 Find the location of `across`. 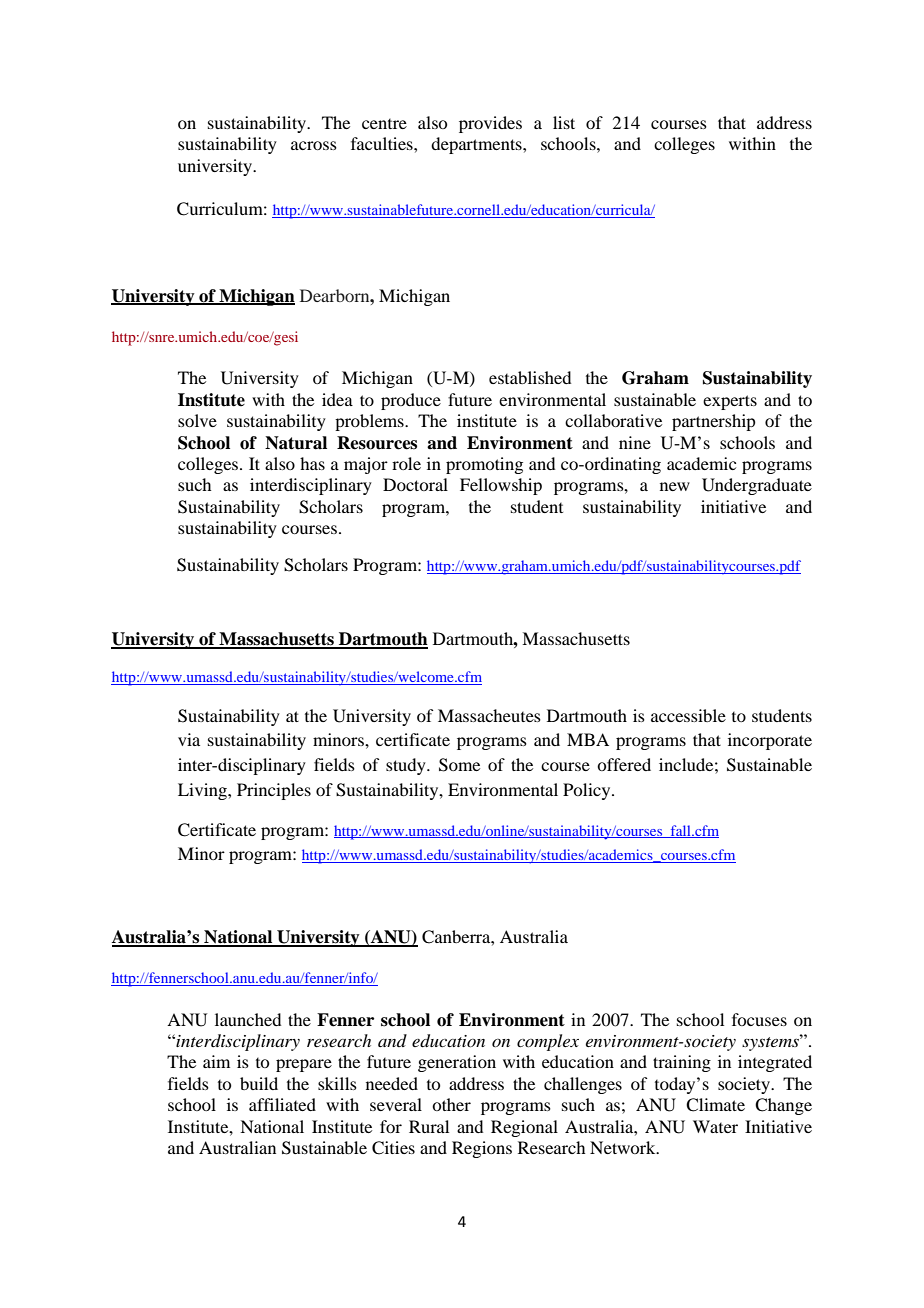

across is located at coordinates (314, 145).
